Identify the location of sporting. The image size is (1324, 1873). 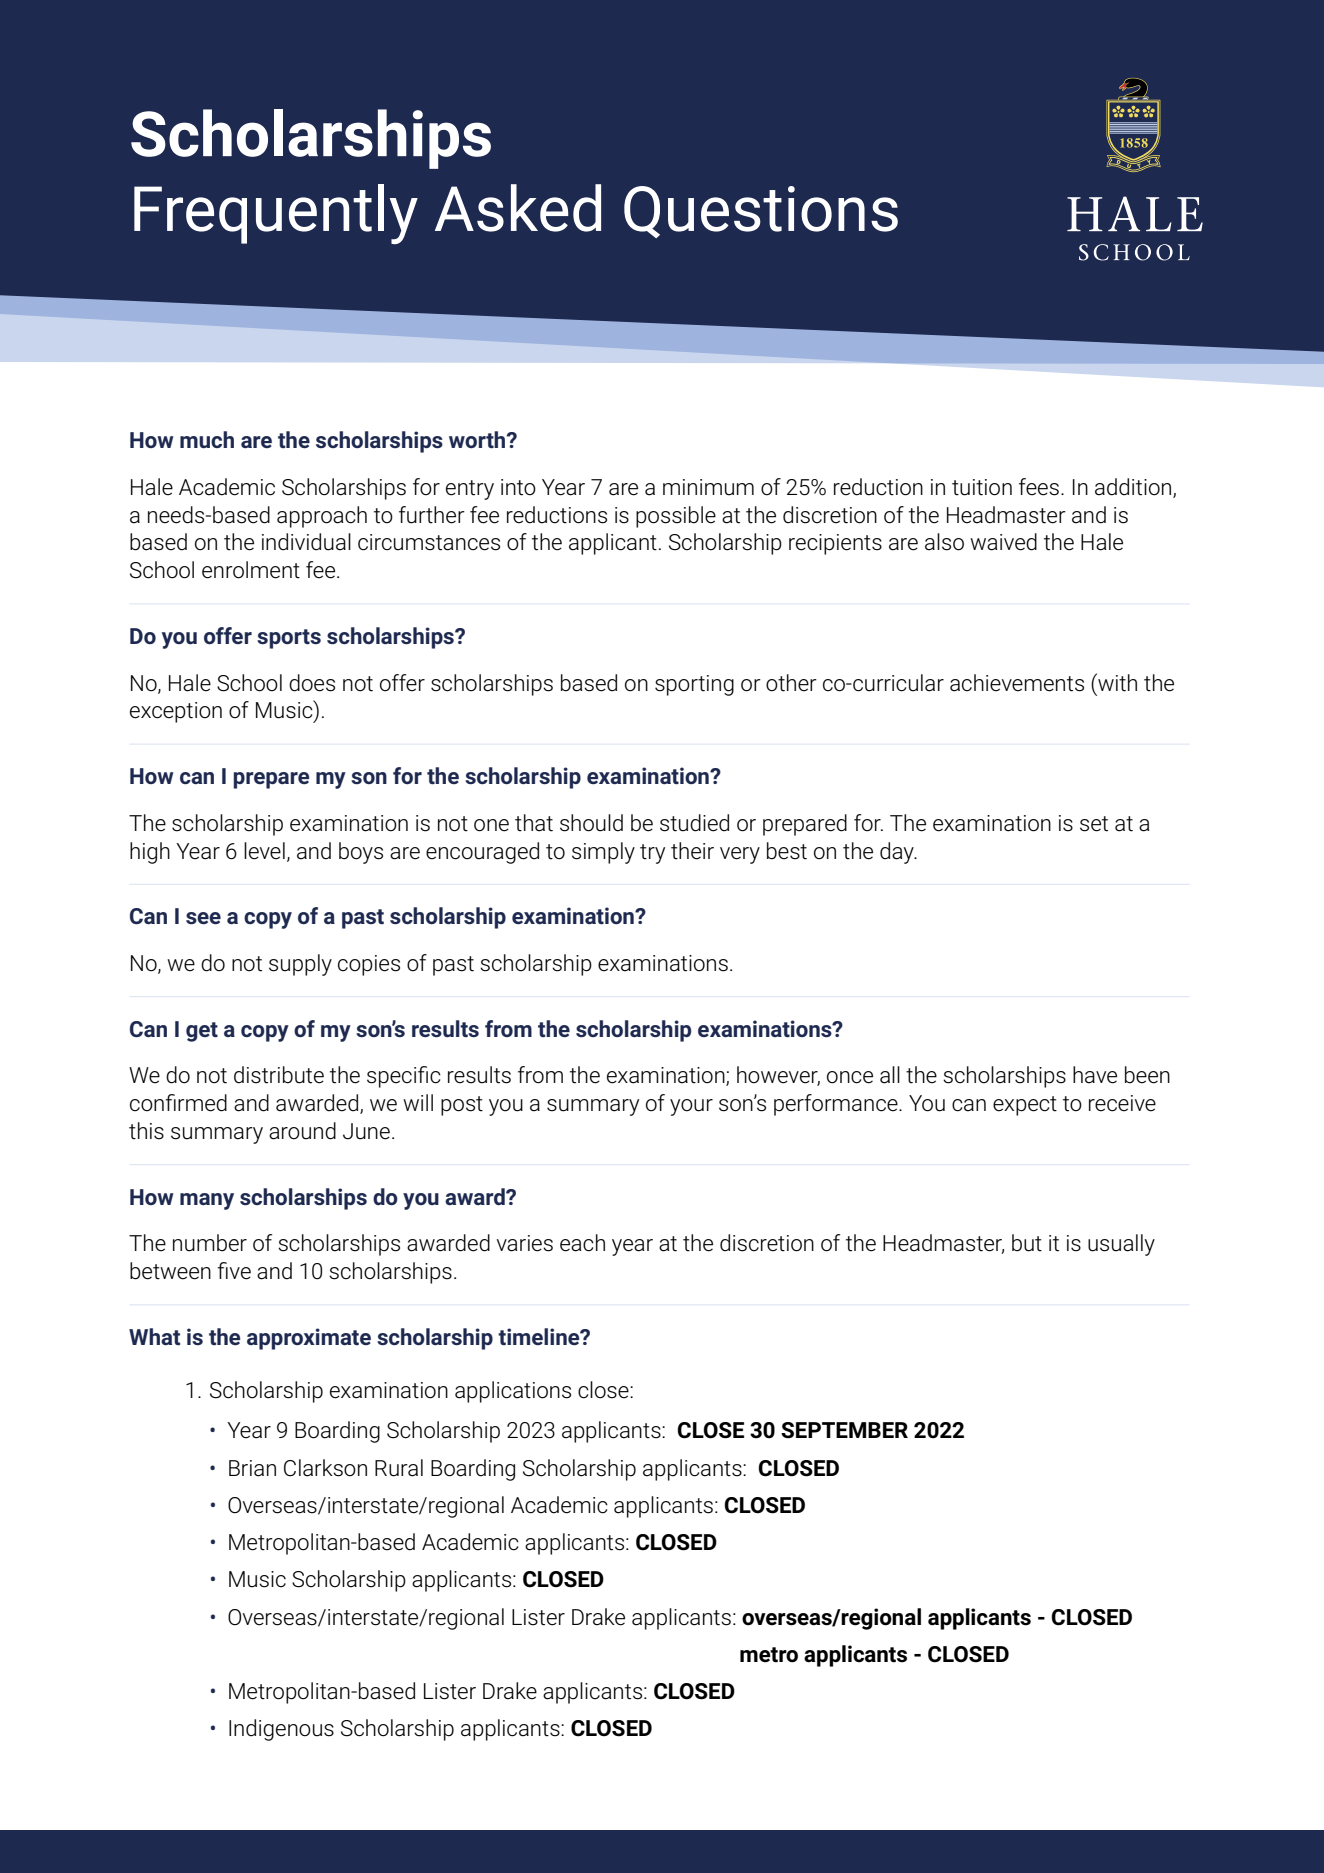
(694, 685).
